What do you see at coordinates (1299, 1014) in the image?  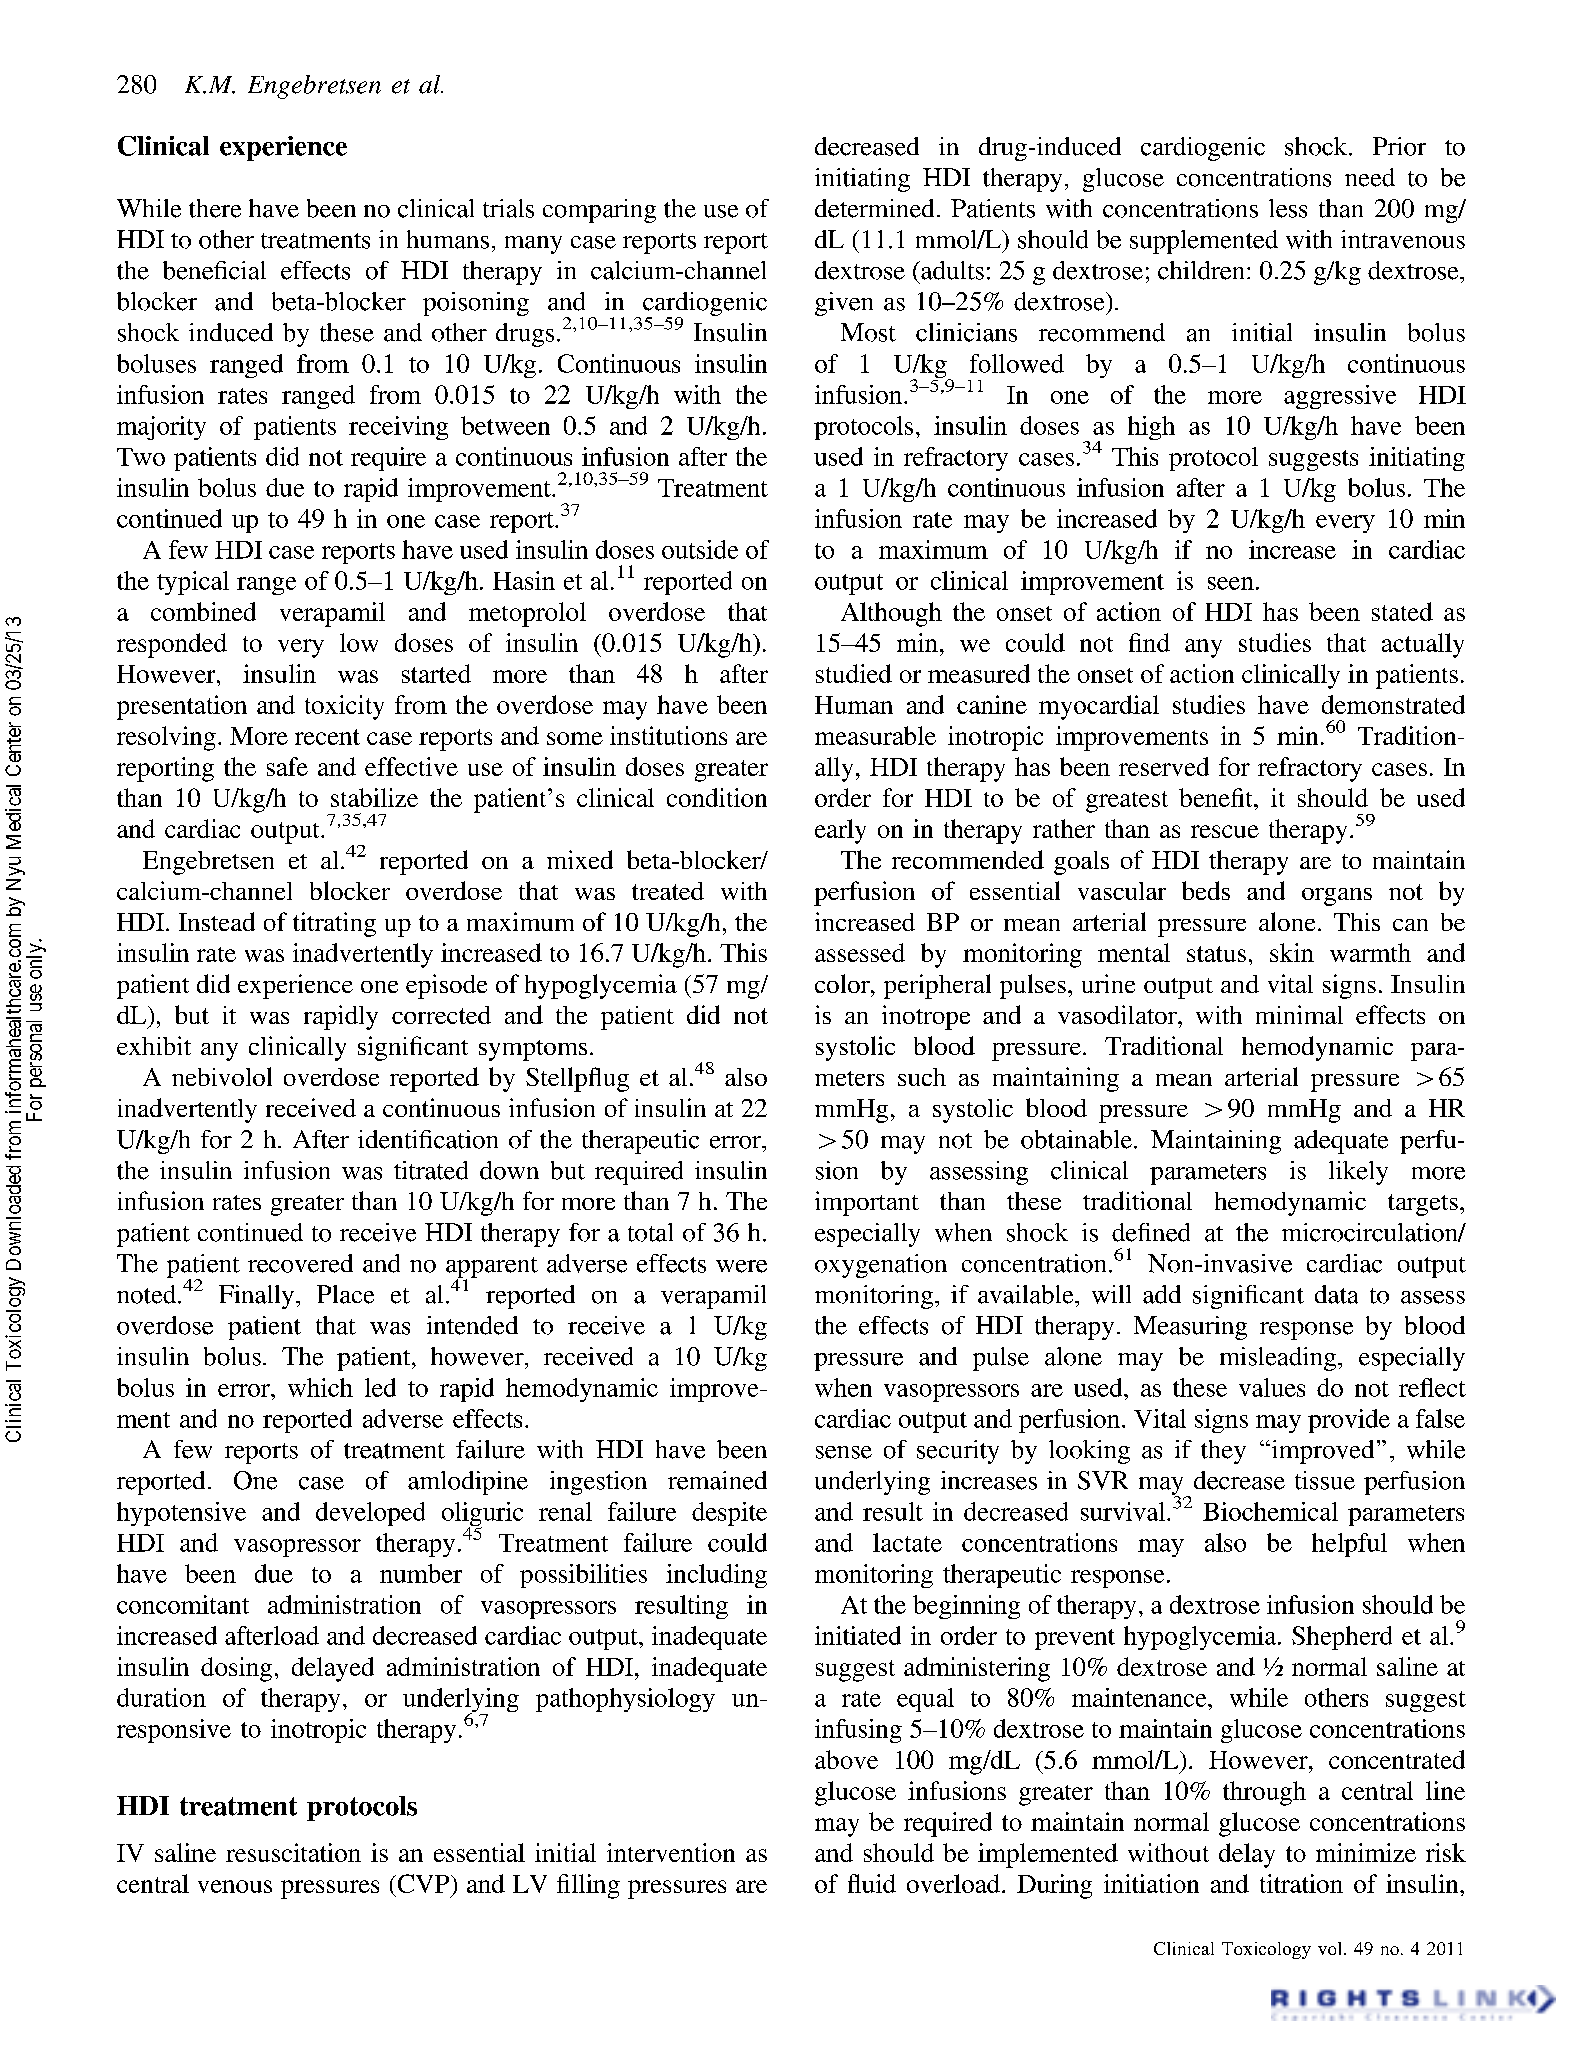 I see `minimal` at bounding box center [1299, 1014].
